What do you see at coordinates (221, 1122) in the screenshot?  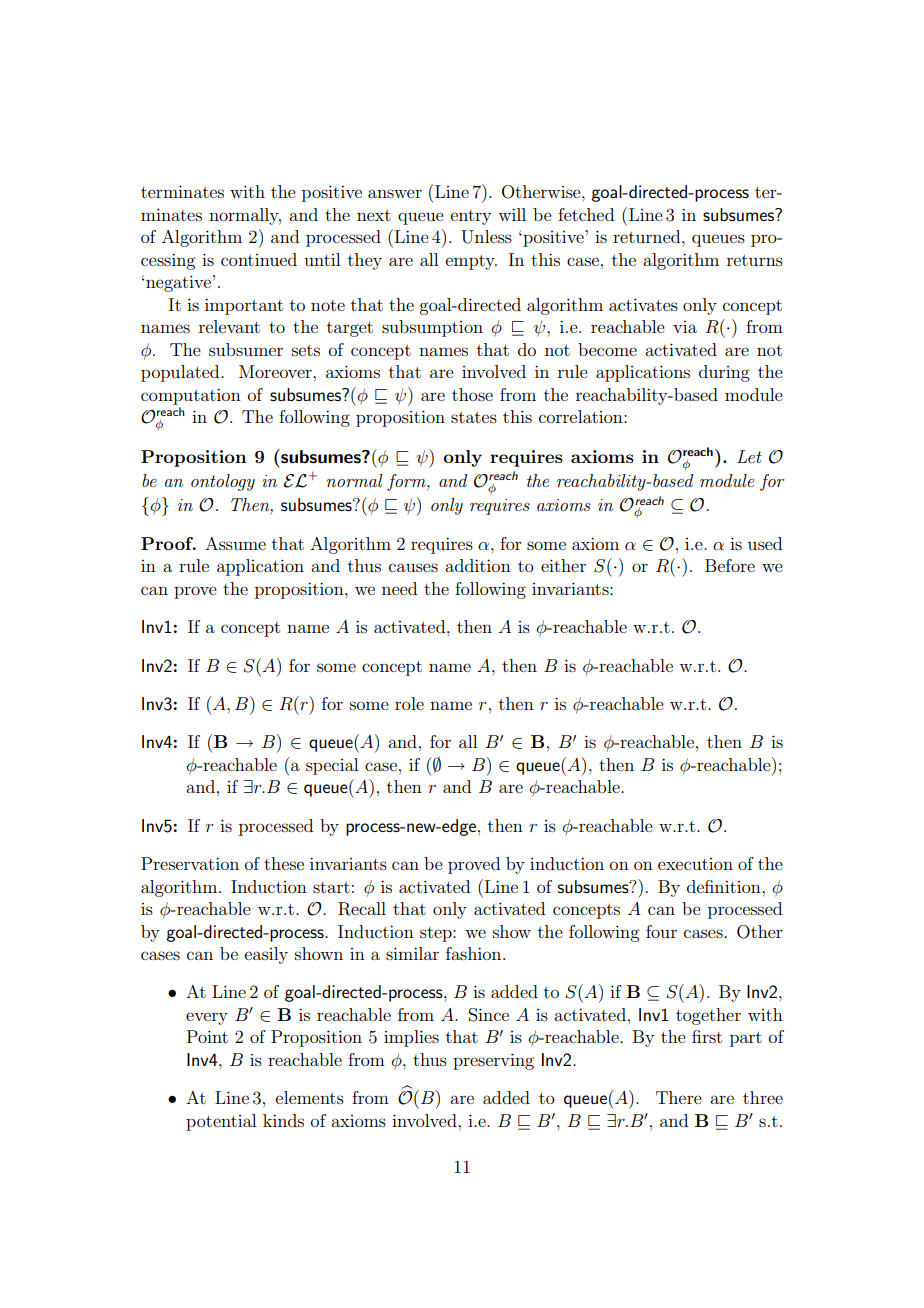 I see `potential` at bounding box center [221, 1122].
